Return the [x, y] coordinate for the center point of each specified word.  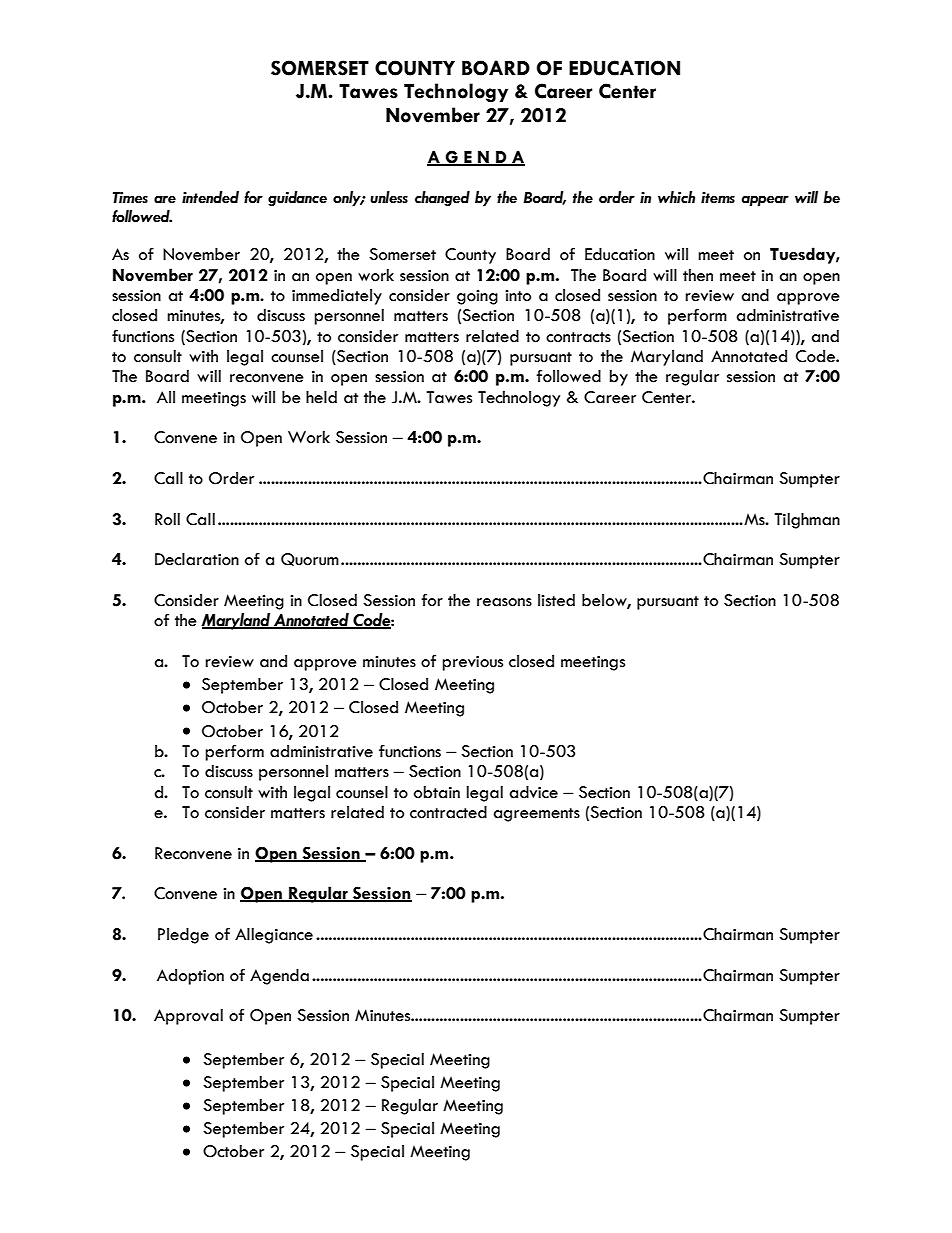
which [676, 197]
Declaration [197, 559]
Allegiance [274, 936]
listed [556, 600]
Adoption [190, 977]
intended [210, 197]
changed [442, 199]
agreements [537, 815]
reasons [504, 602]
